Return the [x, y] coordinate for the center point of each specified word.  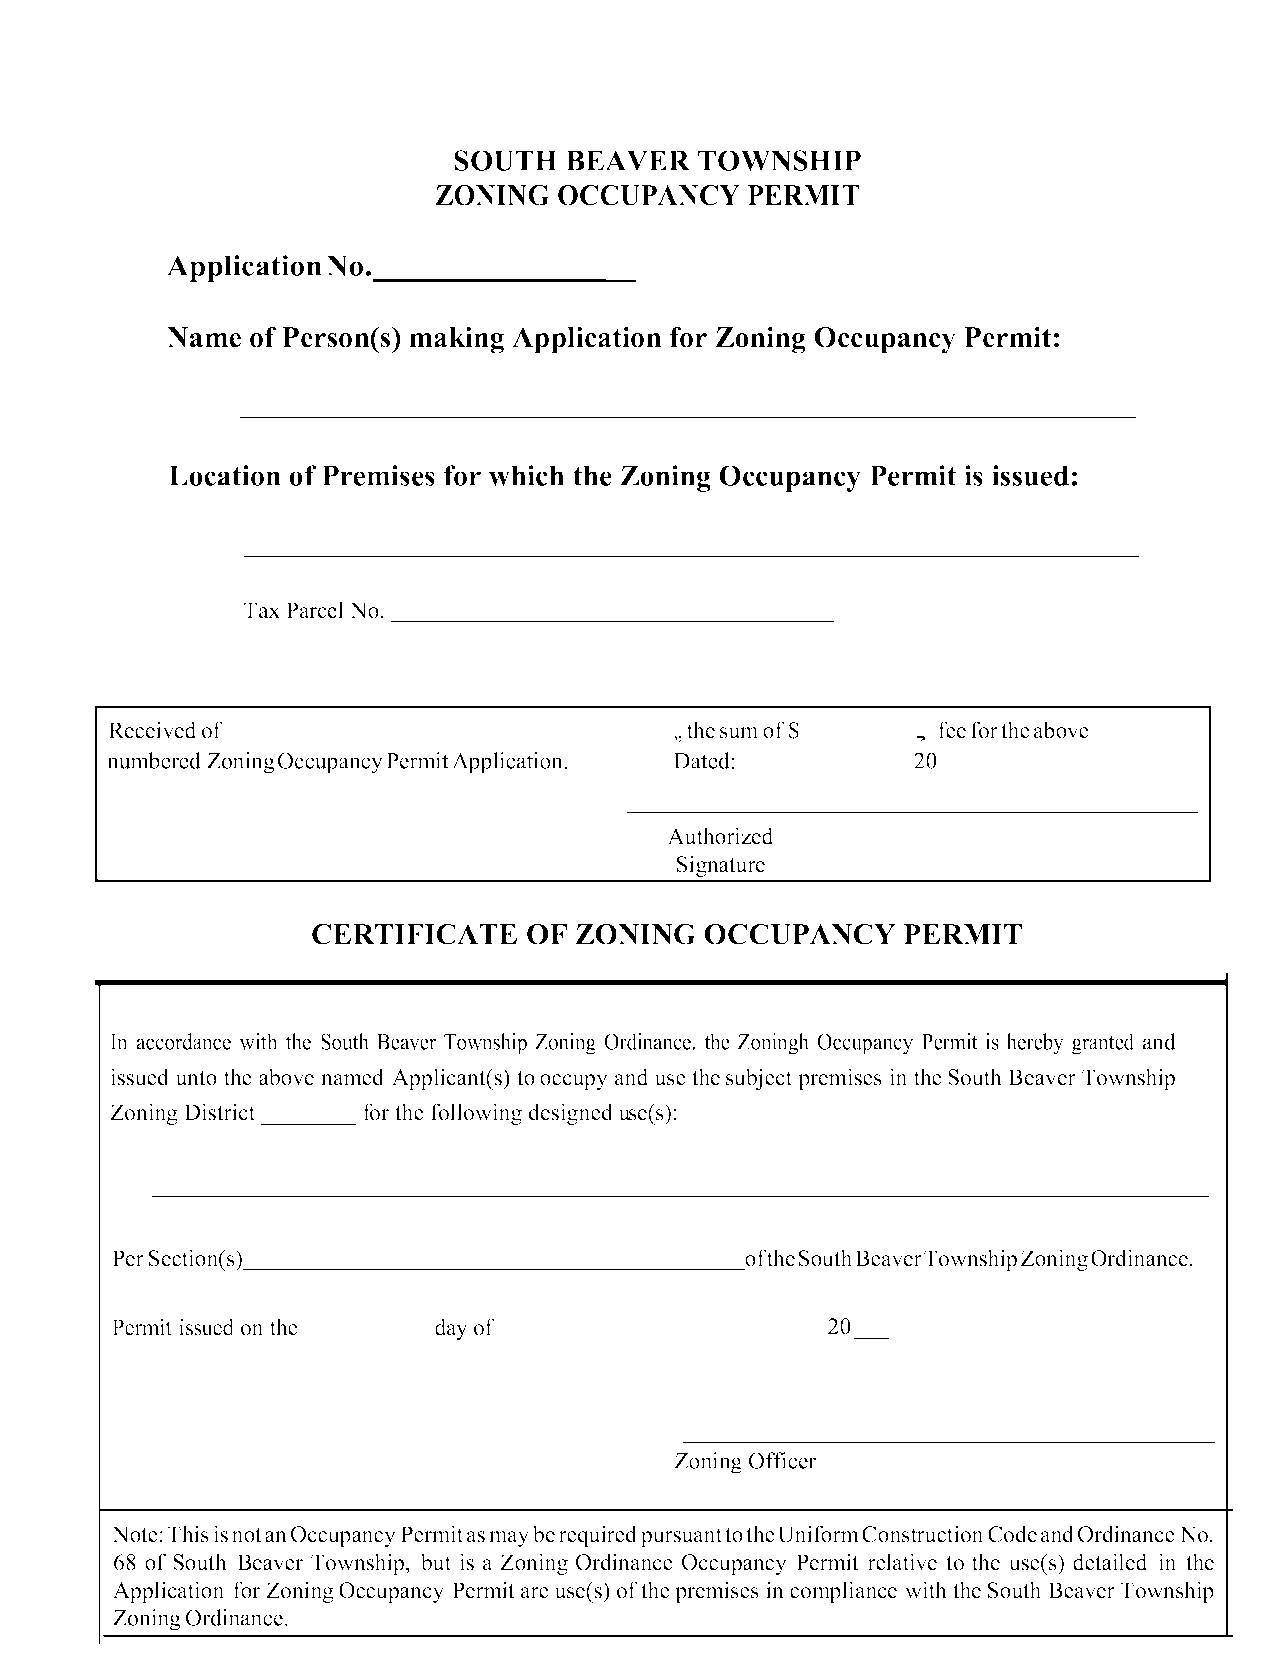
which [526, 475]
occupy [574, 1082]
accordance [184, 1041]
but [436, 1562]
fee [952, 730]
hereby [1035, 1044]
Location [225, 475]
